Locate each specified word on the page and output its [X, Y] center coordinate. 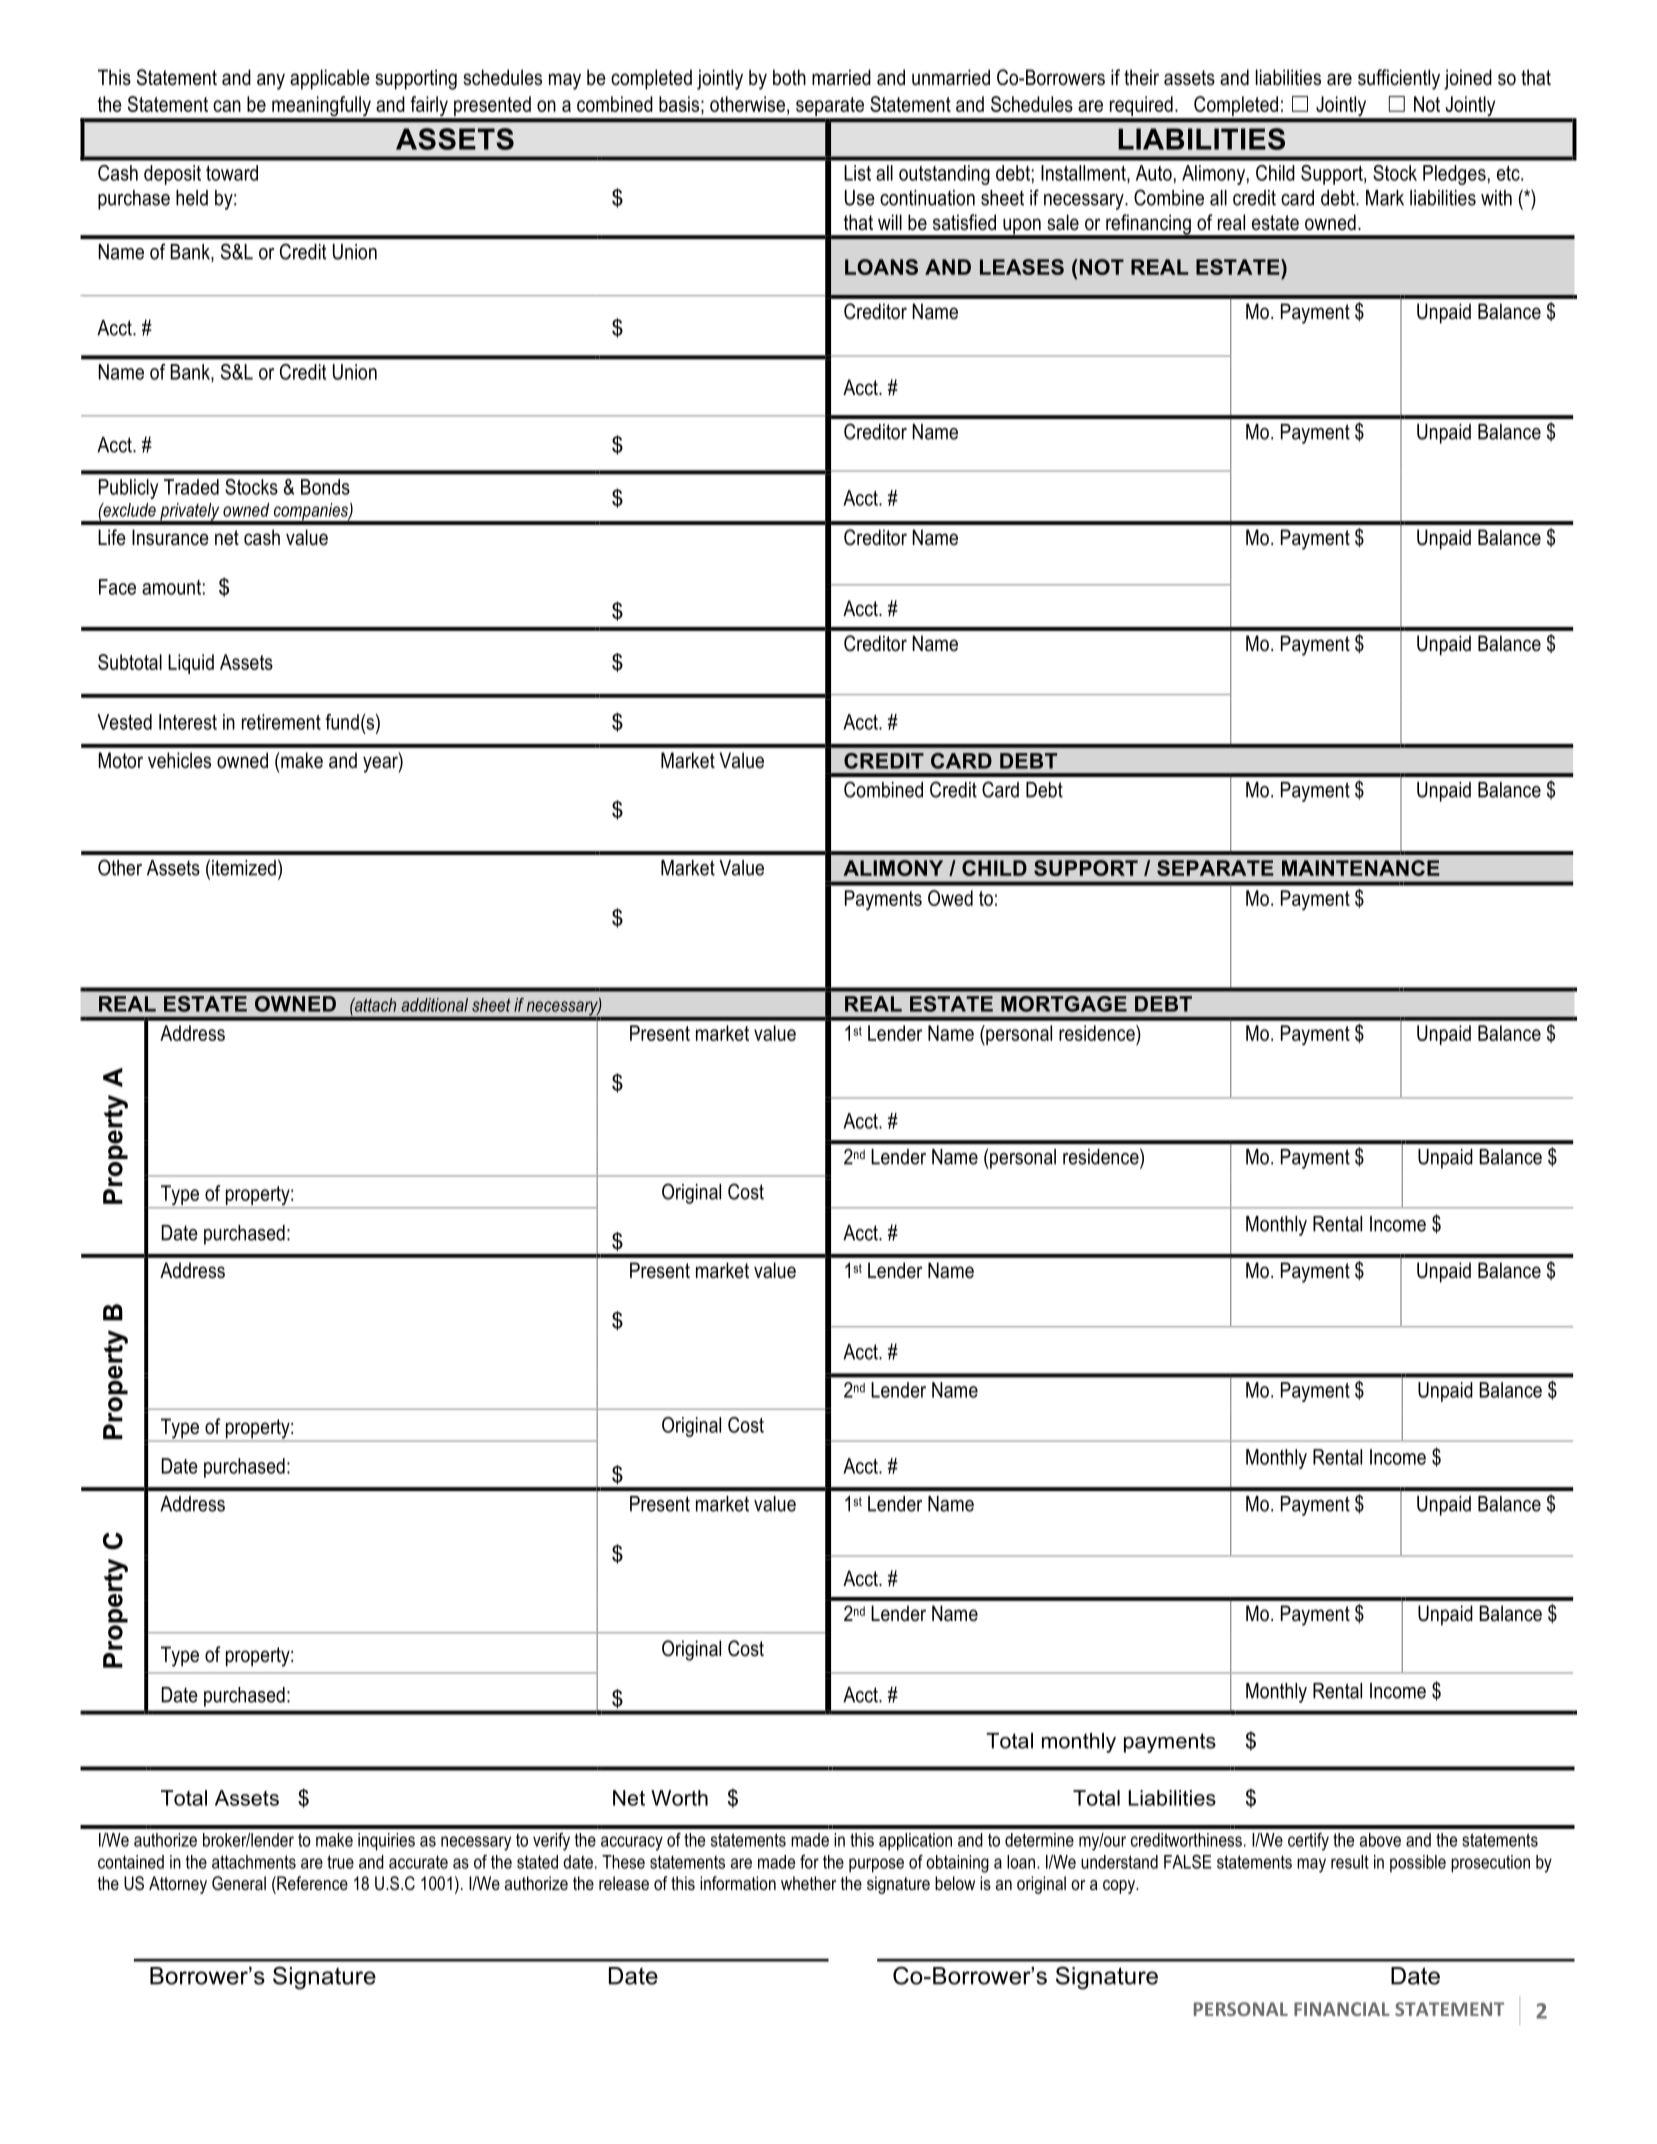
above [1380, 1840]
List [857, 173]
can [227, 106]
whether [808, 1883]
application [915, 1842]
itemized [244, 868]
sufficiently [1399, 79]
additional [434, 1005]
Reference [311, 1883]
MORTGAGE [1064, 1004]
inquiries [386, 1842]
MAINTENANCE [1361, 868]
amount [171, 587]
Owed [950, 898]
